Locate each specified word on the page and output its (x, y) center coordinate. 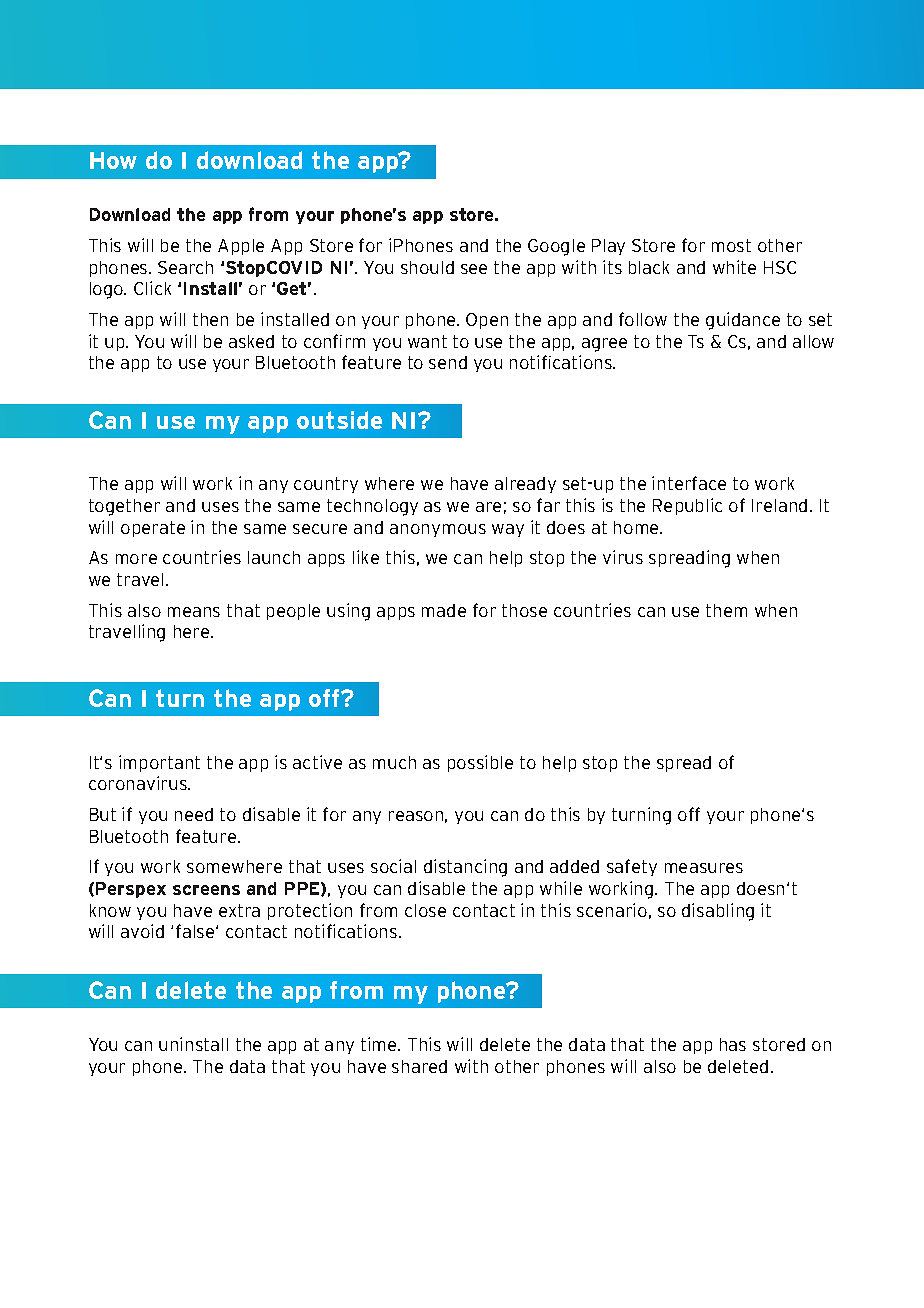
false (196, 931)
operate (153, 529)
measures (704, 868)
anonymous (438, 530)
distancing (465, 868)
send (448, 362)
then (210, 319)
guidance (743, 321)
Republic (687, 506)
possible (480, 763)
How (113, 160)
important (159, 763)
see (474, 269)
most (731, 245)
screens (206, 890)
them (726, 610)
